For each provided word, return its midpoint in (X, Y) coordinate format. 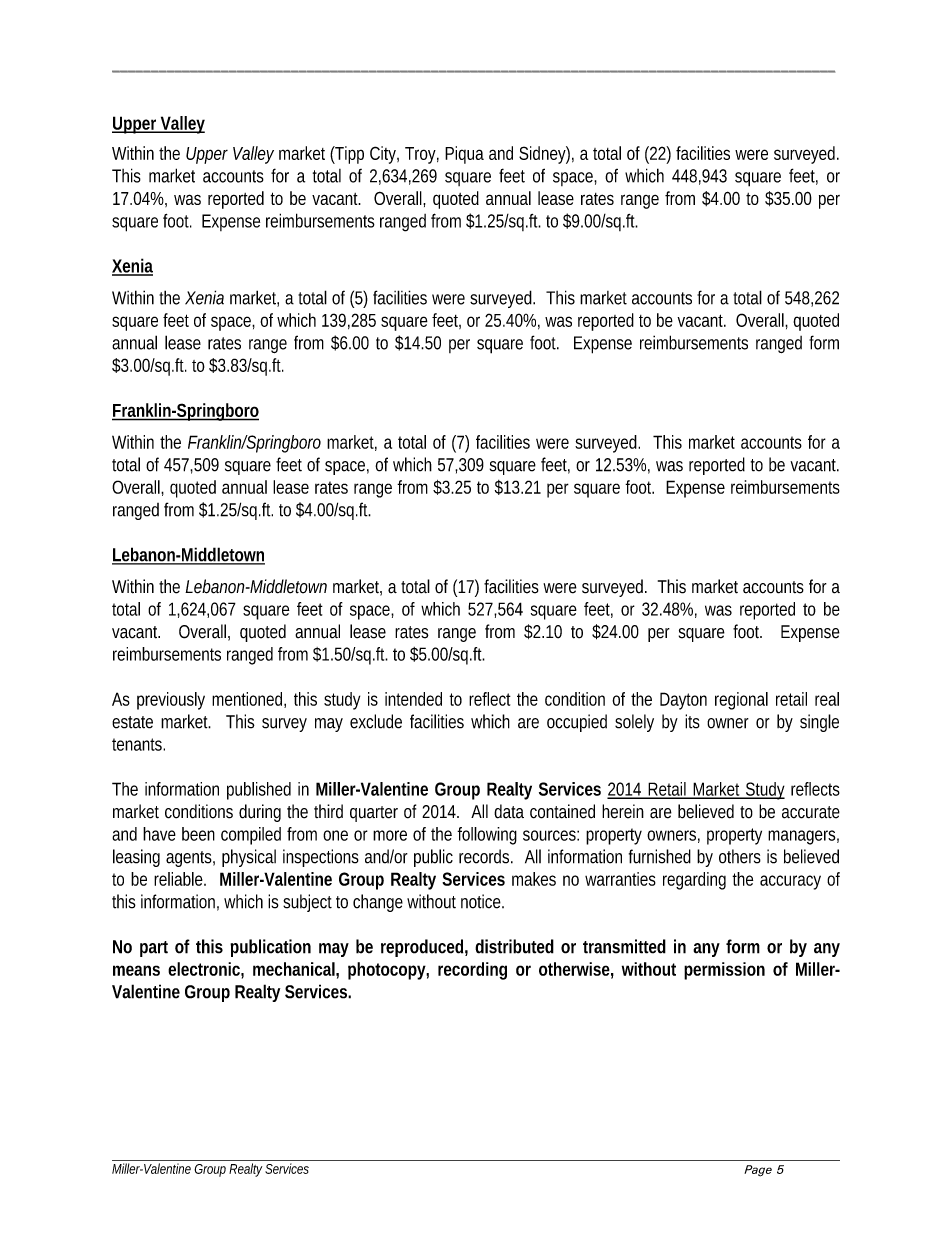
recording (472, 971)
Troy (422, 155)
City (384, 155)
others (740, 856)
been (198, 834)
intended (413, 699)
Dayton (683, 701)
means (136, 970)
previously (171, 701)
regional (741, 701)
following (487, 836)
